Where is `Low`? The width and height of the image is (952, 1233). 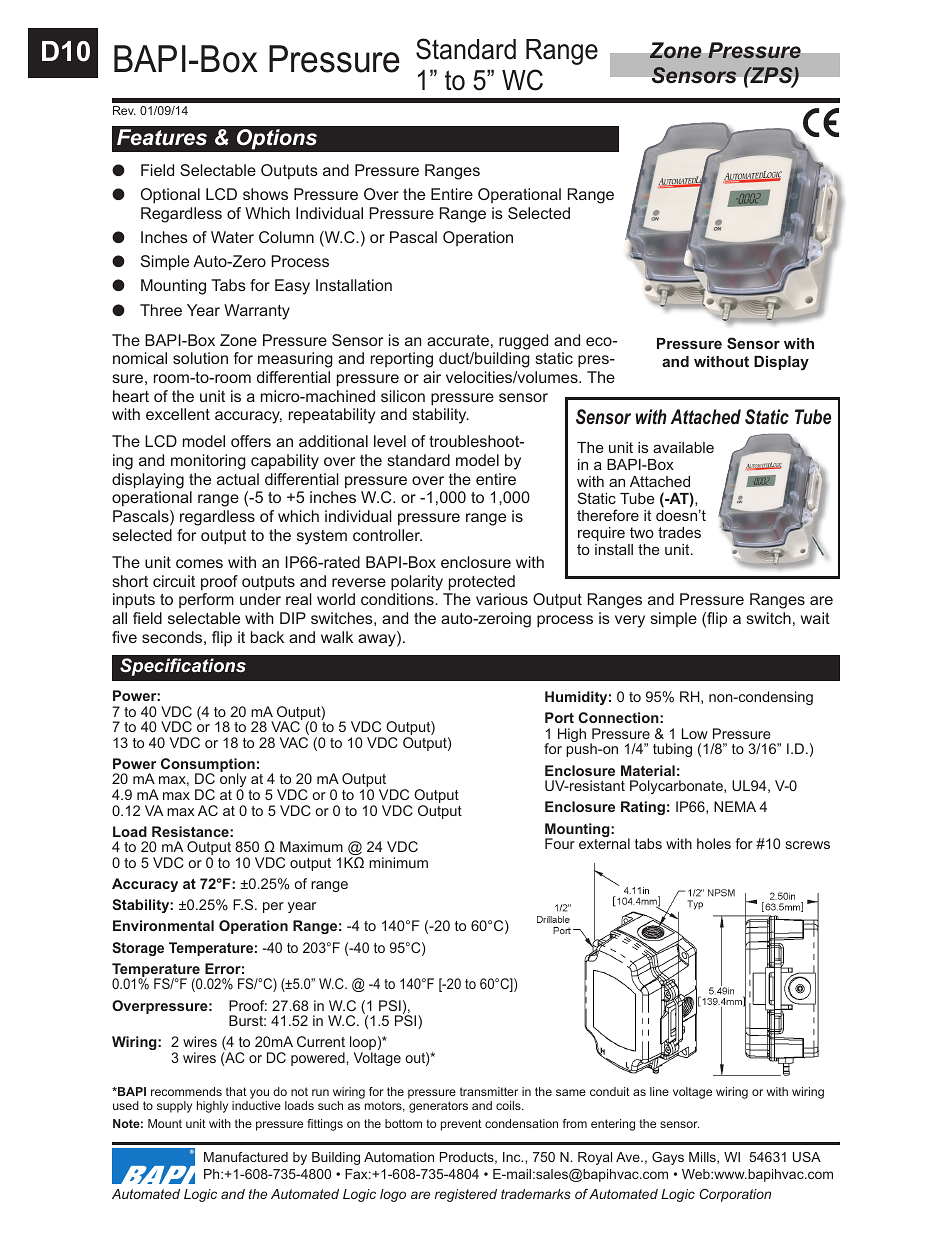
Low is located at coordinates (695, 733).
